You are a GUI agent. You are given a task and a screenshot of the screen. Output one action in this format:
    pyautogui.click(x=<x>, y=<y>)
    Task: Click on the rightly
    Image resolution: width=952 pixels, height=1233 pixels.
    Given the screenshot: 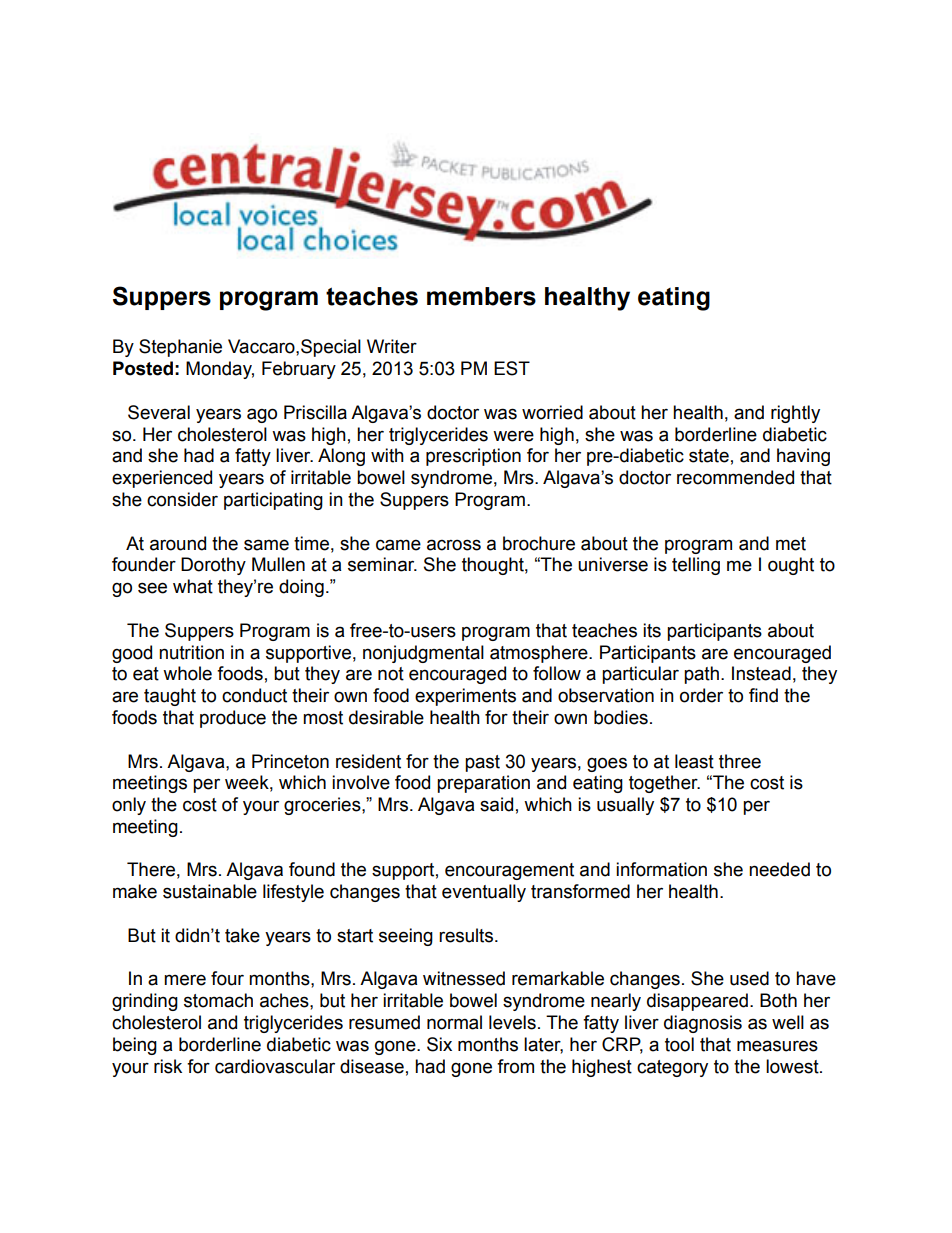 What is the action you would take?
    pyautogui.click(x=795, y=414)
